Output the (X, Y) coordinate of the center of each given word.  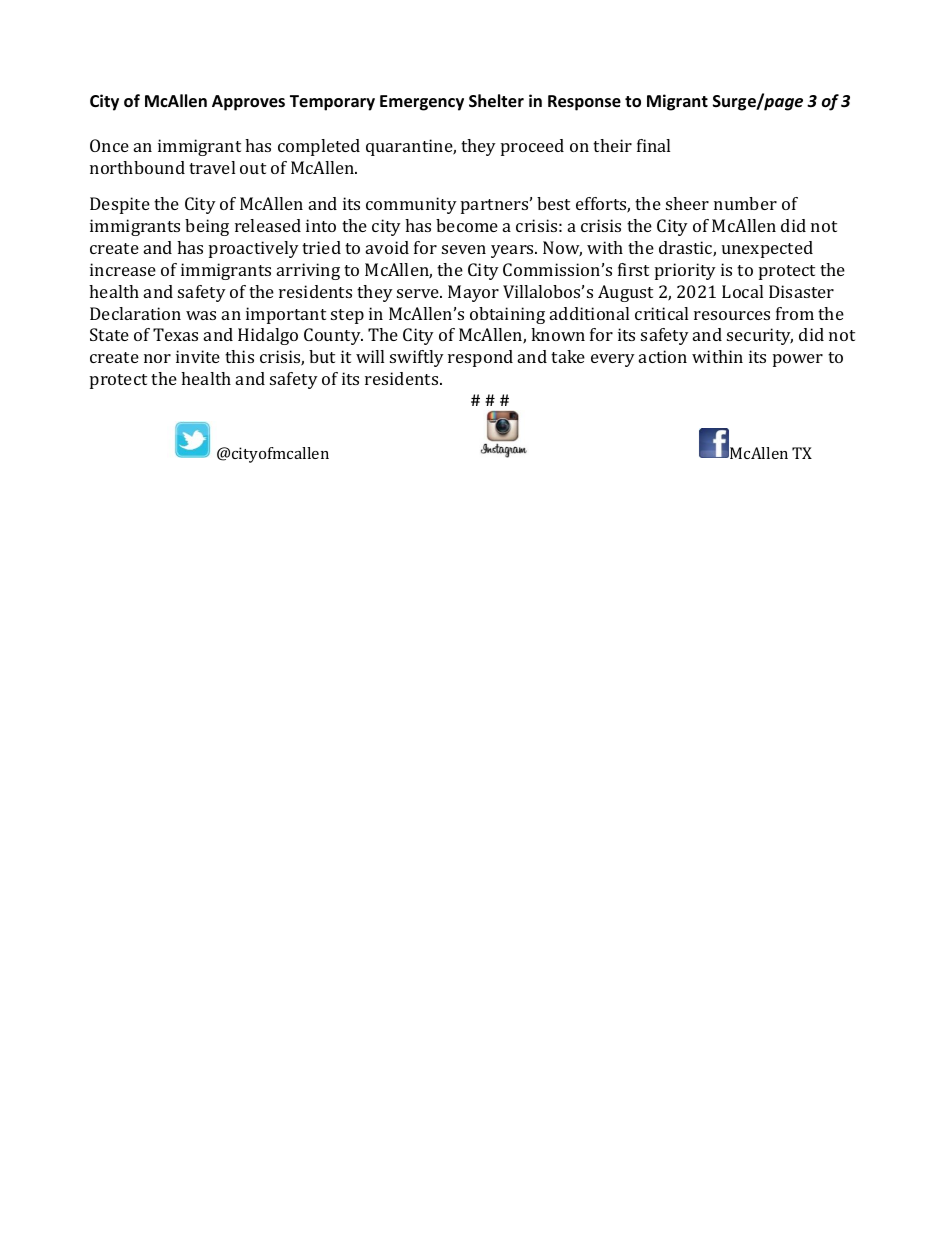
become (467, 225)
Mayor (473, 293)
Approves (248, 103)
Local (742, 291)
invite (198, 356)
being (207, 227)
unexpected (767, 249)
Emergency (422, 103)
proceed (532, 147)
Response (584, 103)
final (653, 145)
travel (212, 167)
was (201, 315)
